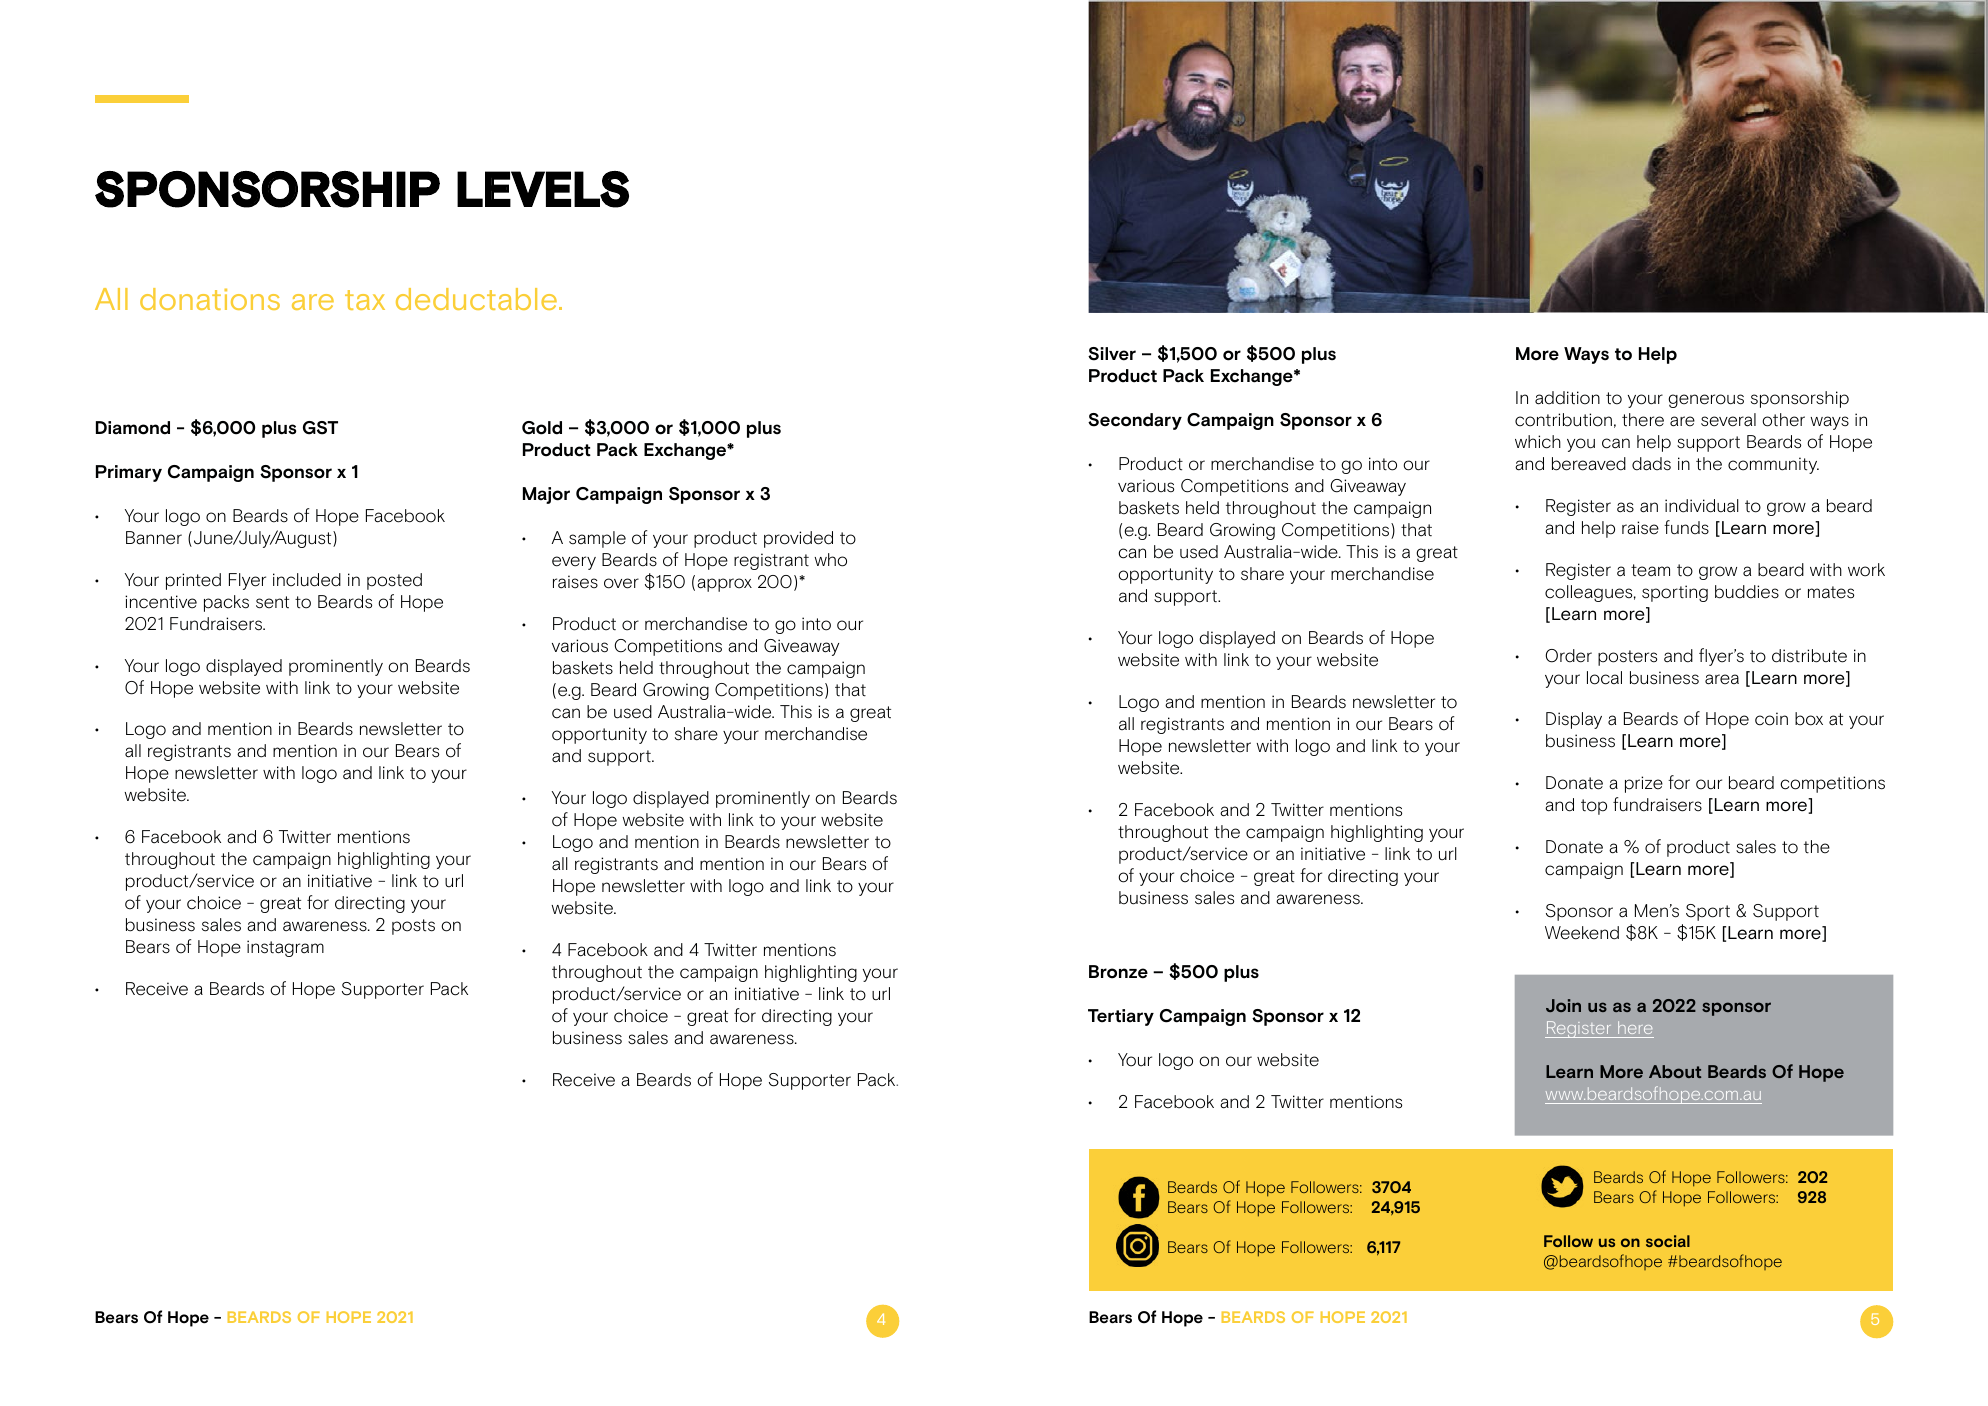 The image size is (1988, 1406). I want to click on Silver, so click(1112, 354).
